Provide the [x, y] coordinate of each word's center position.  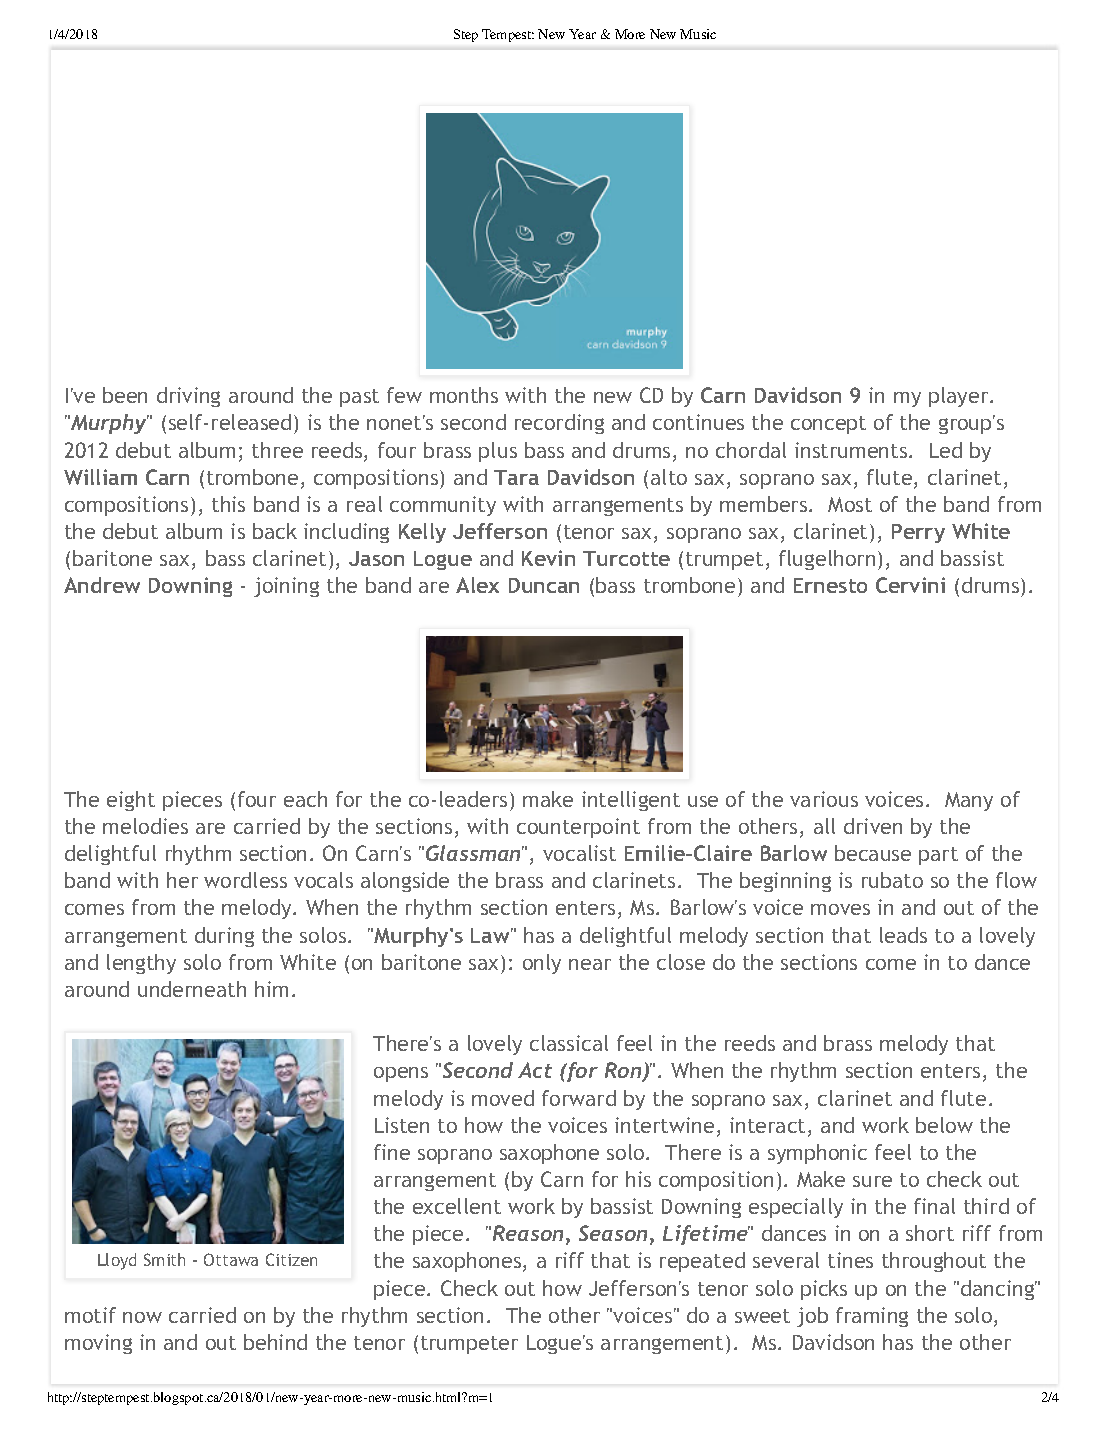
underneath [192, 989]
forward [579, 1098]
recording [559, 424]
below [944, 1125]
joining [286, 587]
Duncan [544, 585]
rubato [892, 880]
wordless [245, 880]
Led [946, 450]
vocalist [579, 853]
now [142, 1317]
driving [188, 397]
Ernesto [830, 585]
